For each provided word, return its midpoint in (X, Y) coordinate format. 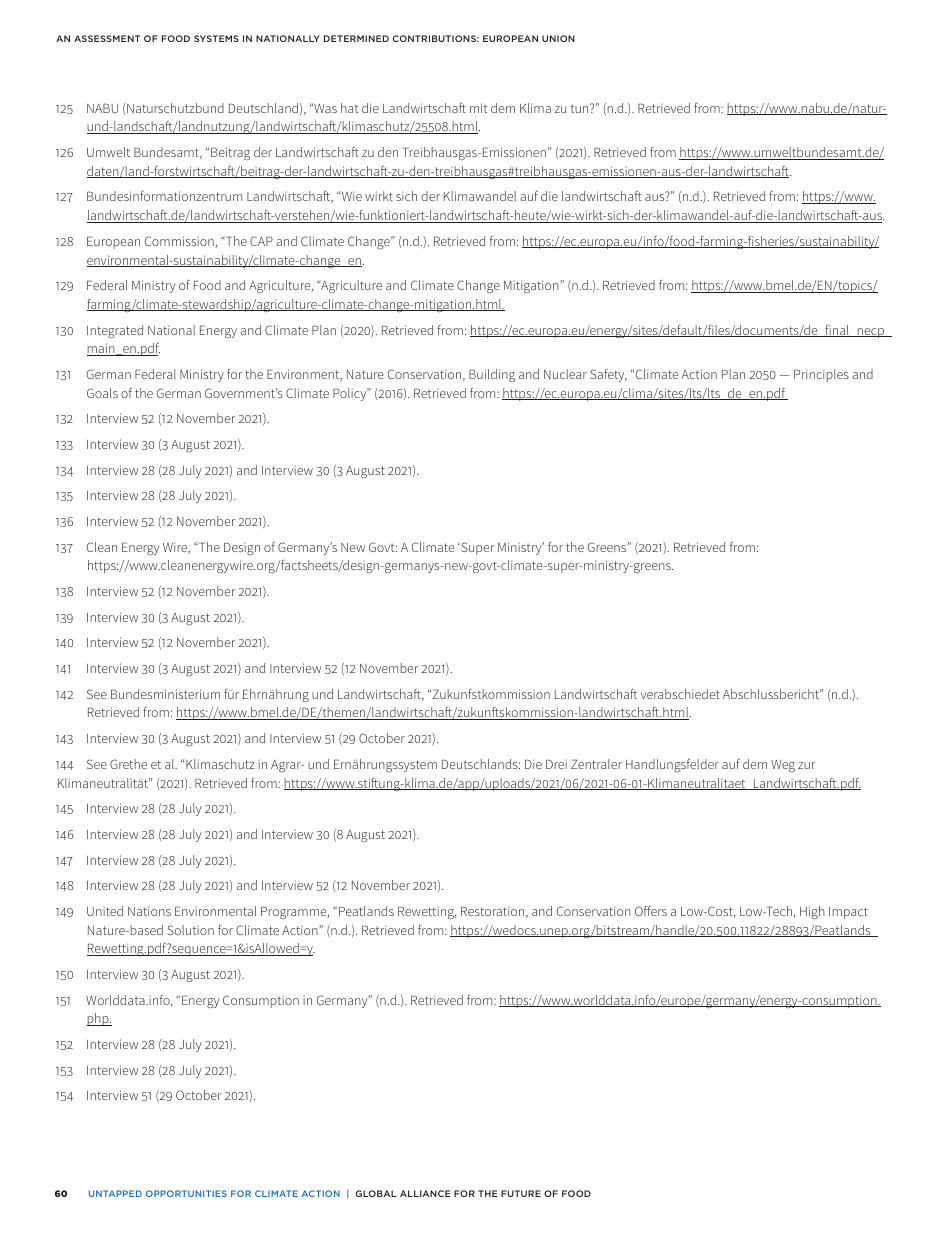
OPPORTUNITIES (186, 1193)
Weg (783, 766)
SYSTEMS (216, 38)
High (812, 912)
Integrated (115, 331)
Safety (608, 375)
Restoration (494, 912)
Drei (556, 764)
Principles (821, 375)
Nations (149, 911)
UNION (558, 38)
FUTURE (521, 1193)
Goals (102, 393)
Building (492, 375)
